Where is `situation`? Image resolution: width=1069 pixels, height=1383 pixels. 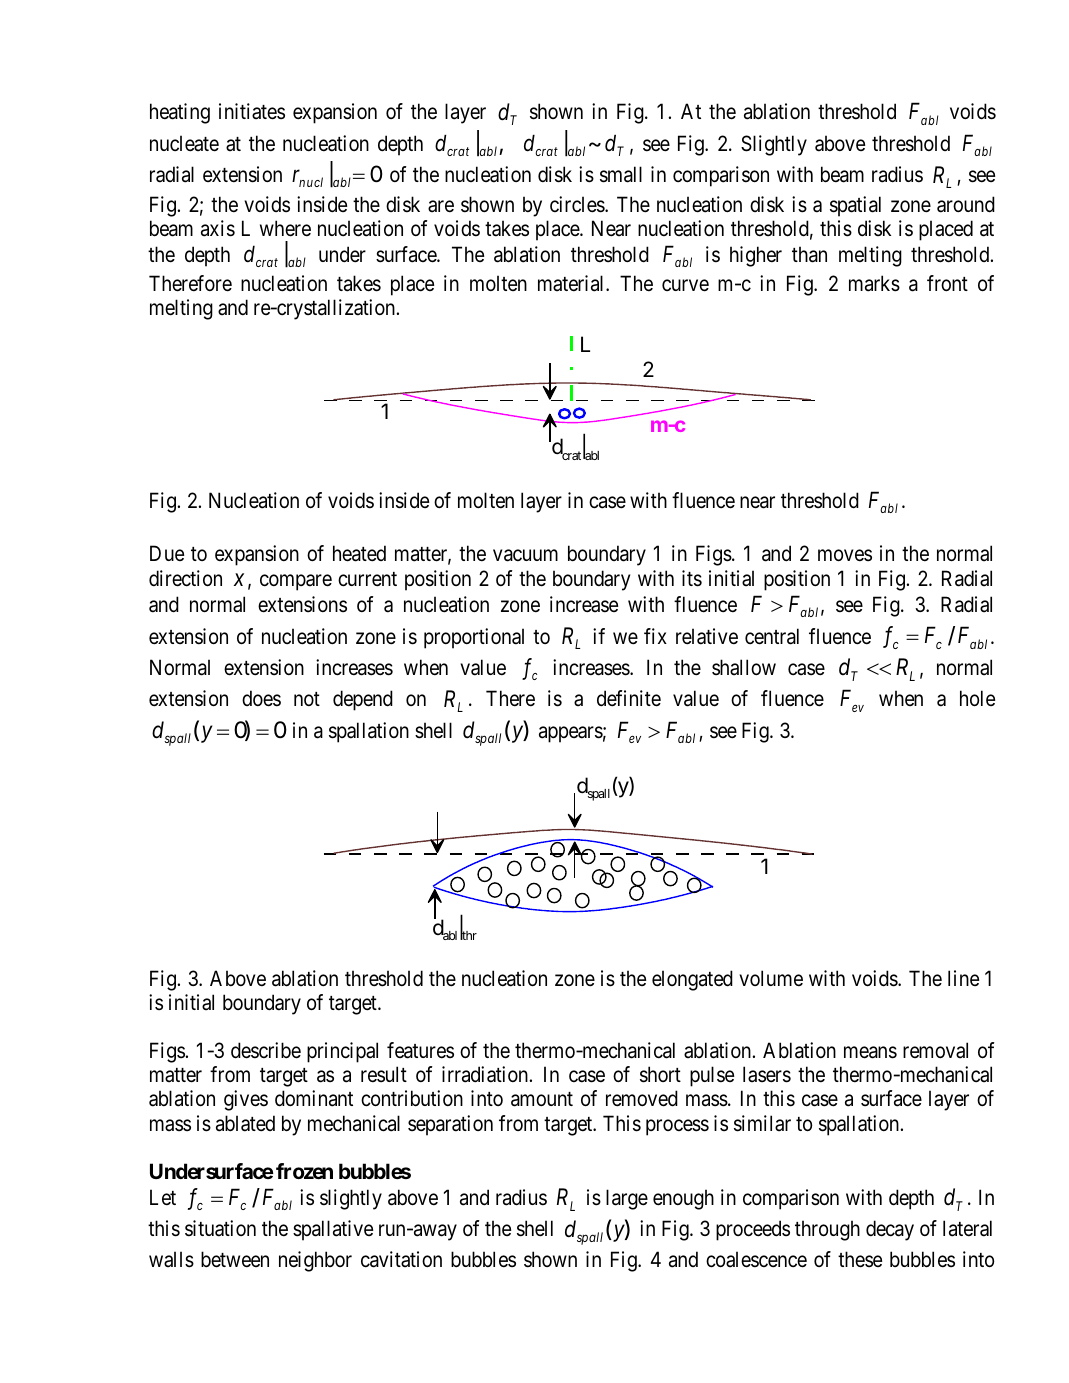
situation is located at coordinates (220, 1228).
